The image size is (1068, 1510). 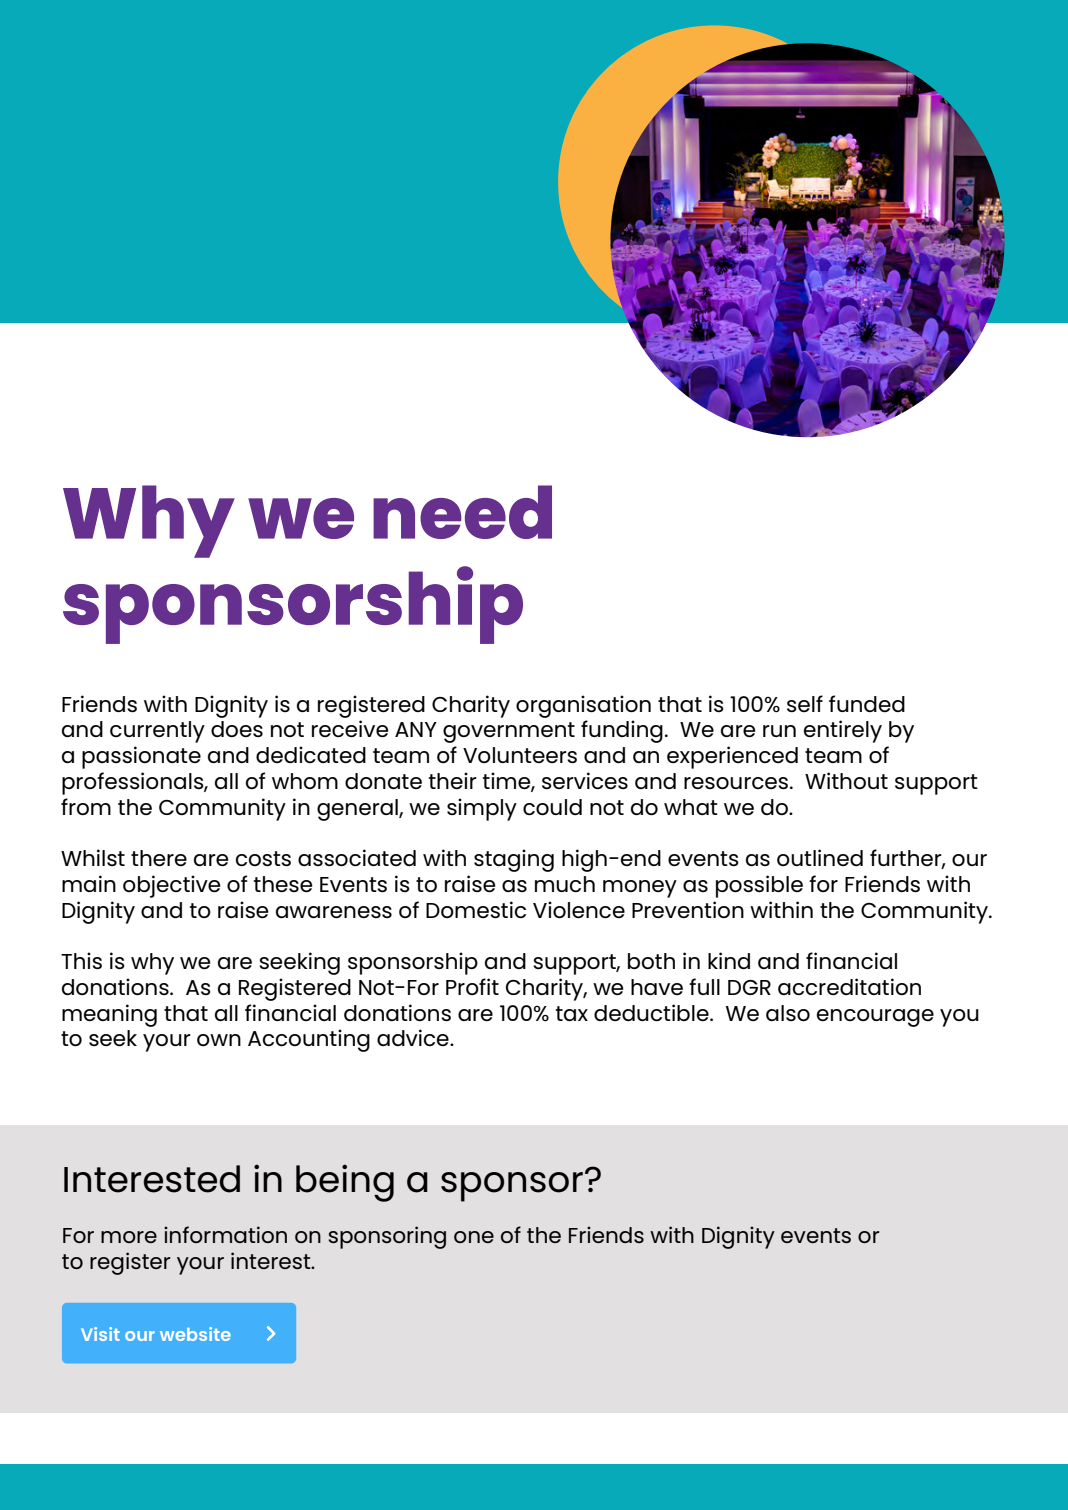 I want to click on passionate, so click(x=141, y=757).
